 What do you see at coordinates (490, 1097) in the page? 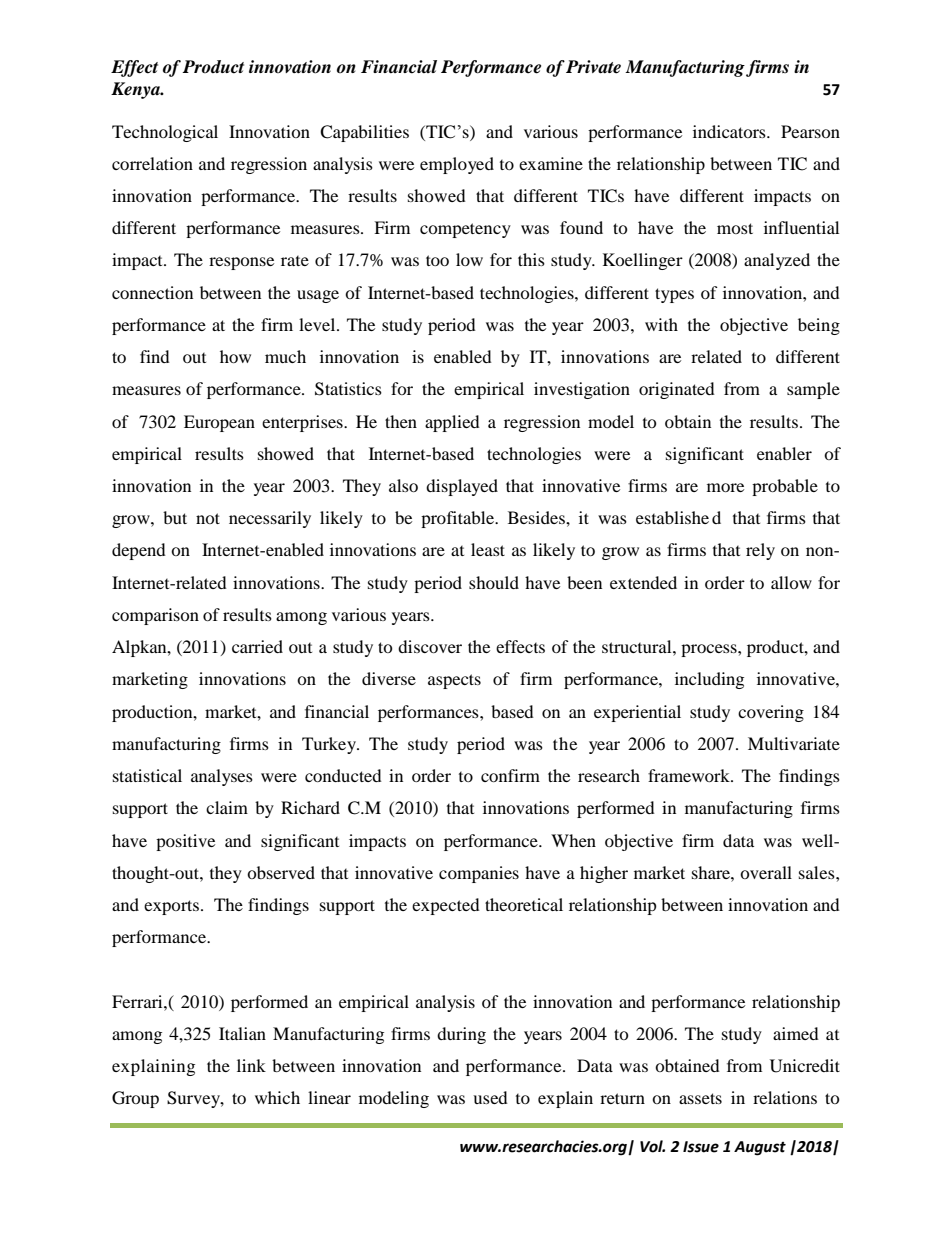
I see `used` at bounding box center [490, 1097].
